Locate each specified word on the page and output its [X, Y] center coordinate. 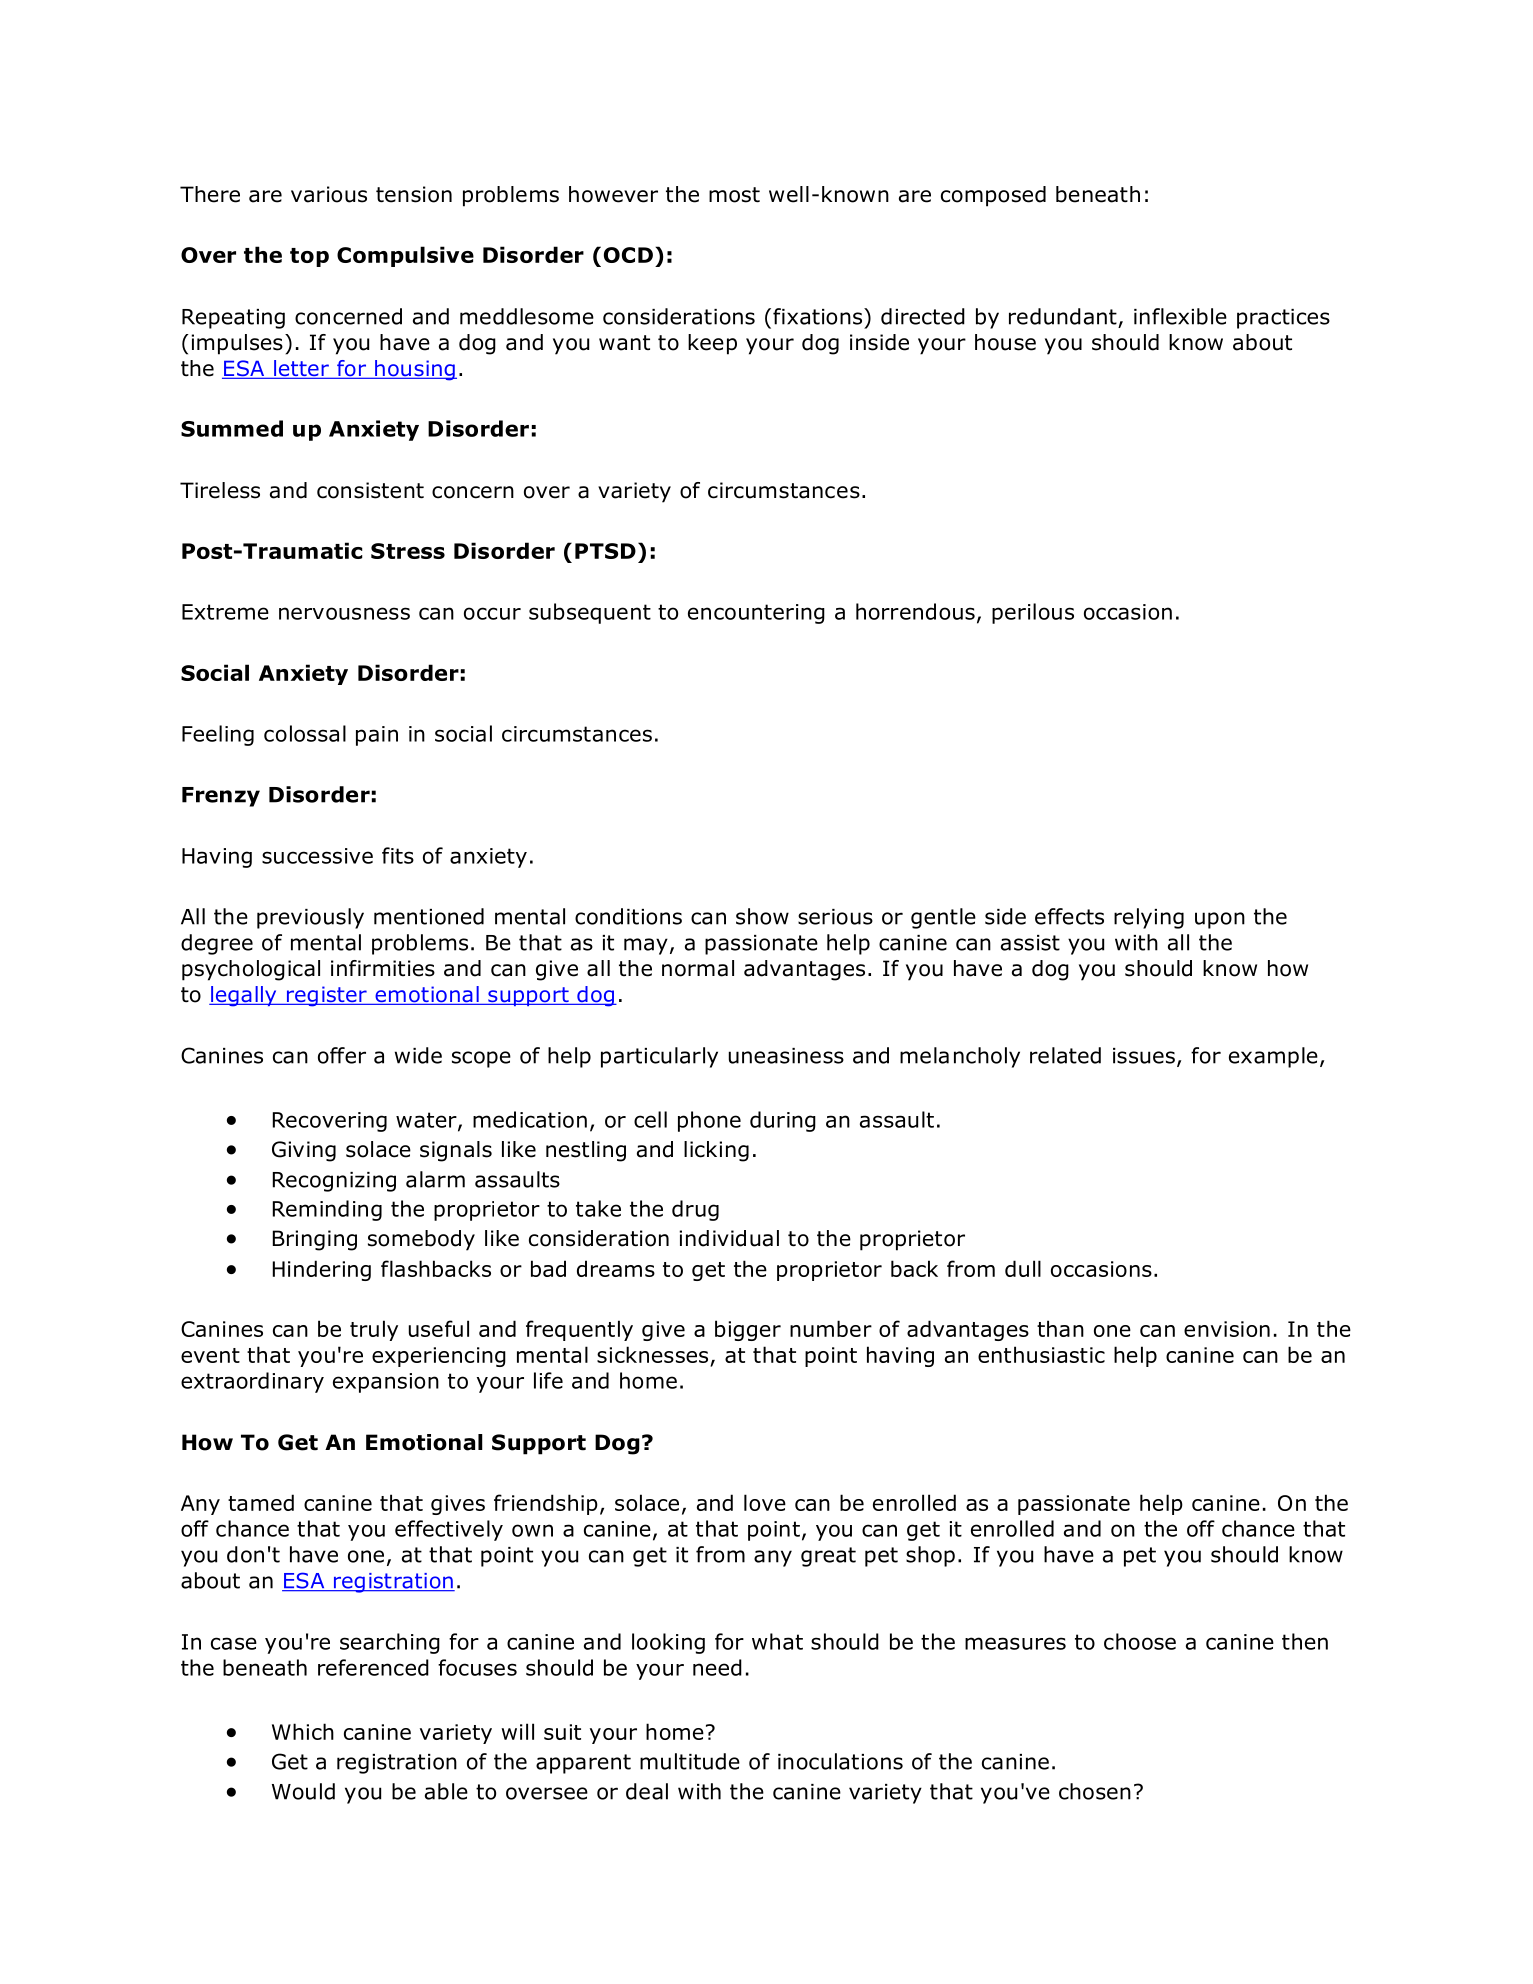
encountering [756, 614]
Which [303, 1731]
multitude [690, 1761]
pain [377, 736]
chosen [1095, 1791]
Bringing [315, 1240]
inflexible [1180, 316]
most [734, 195]
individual [729, 1238]
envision [1227, 1329]
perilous [1033, 613]
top [309, 257]
